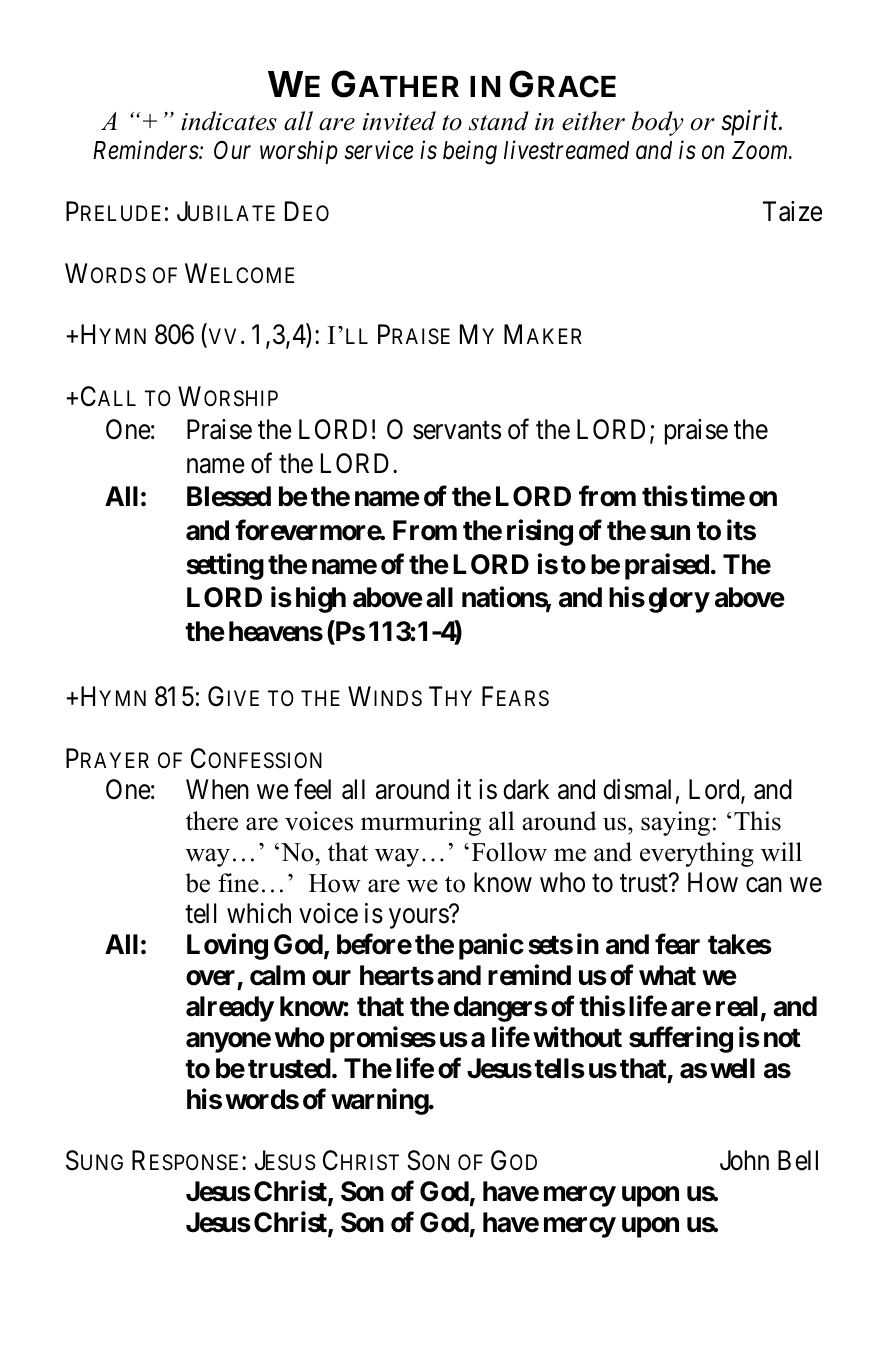 The image size is (887, 1372). I want to click on dark, so click(526, 789).
